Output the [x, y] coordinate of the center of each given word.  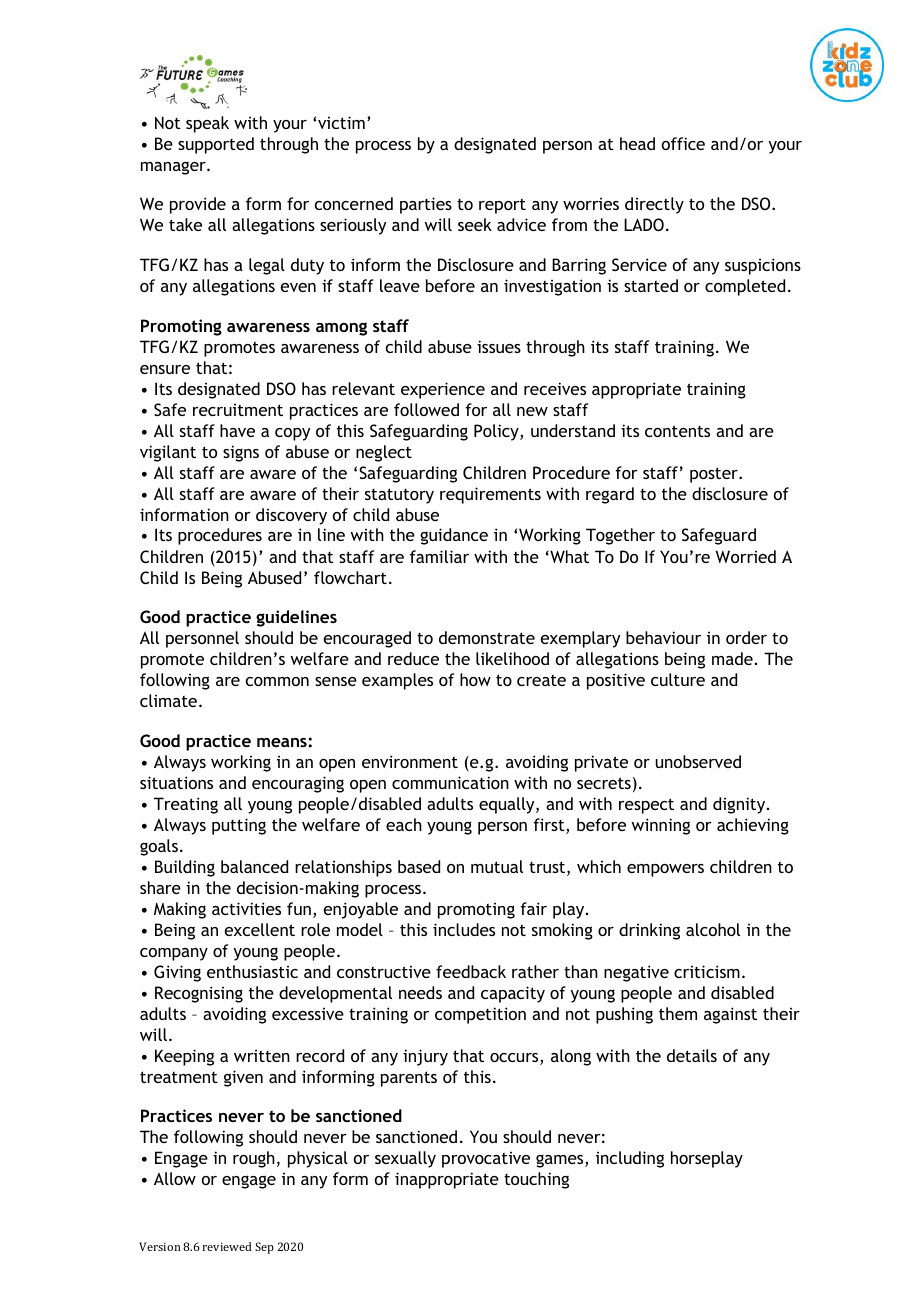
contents [677, 431]
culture [678, 679]
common [277, 681]
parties [426, 205]
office [683, 143]
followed [426, 409]
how [475, 679]
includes [464, 929]
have [237, 430]
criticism [707, 971]
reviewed [227, 1246]
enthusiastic [252, 971]
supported [216, 145]
